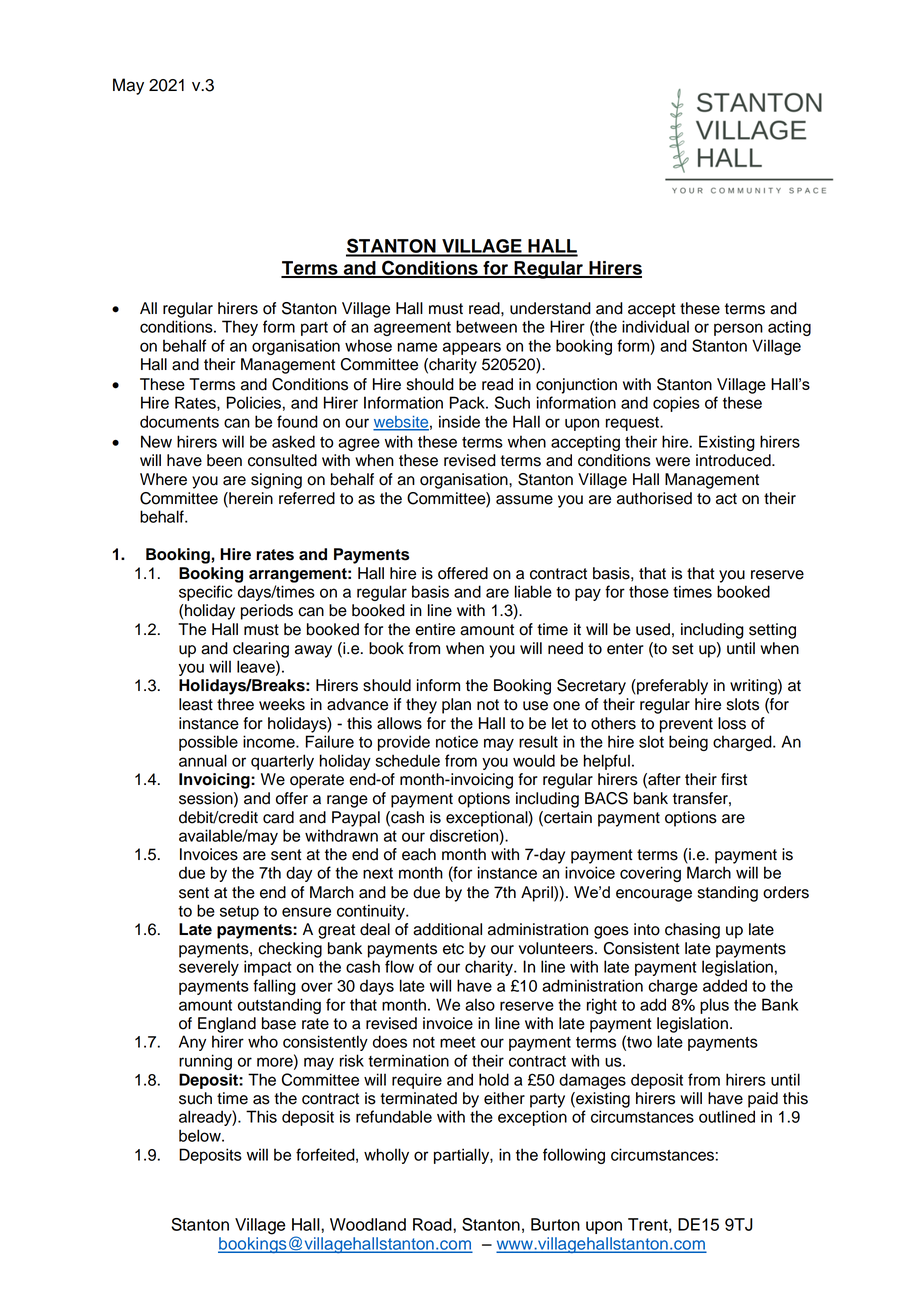 The width and height of the screenshot is (924, 1308). Describe the element at coordinates (433, 1224) in the screenshot. I see `Road` at that location.
